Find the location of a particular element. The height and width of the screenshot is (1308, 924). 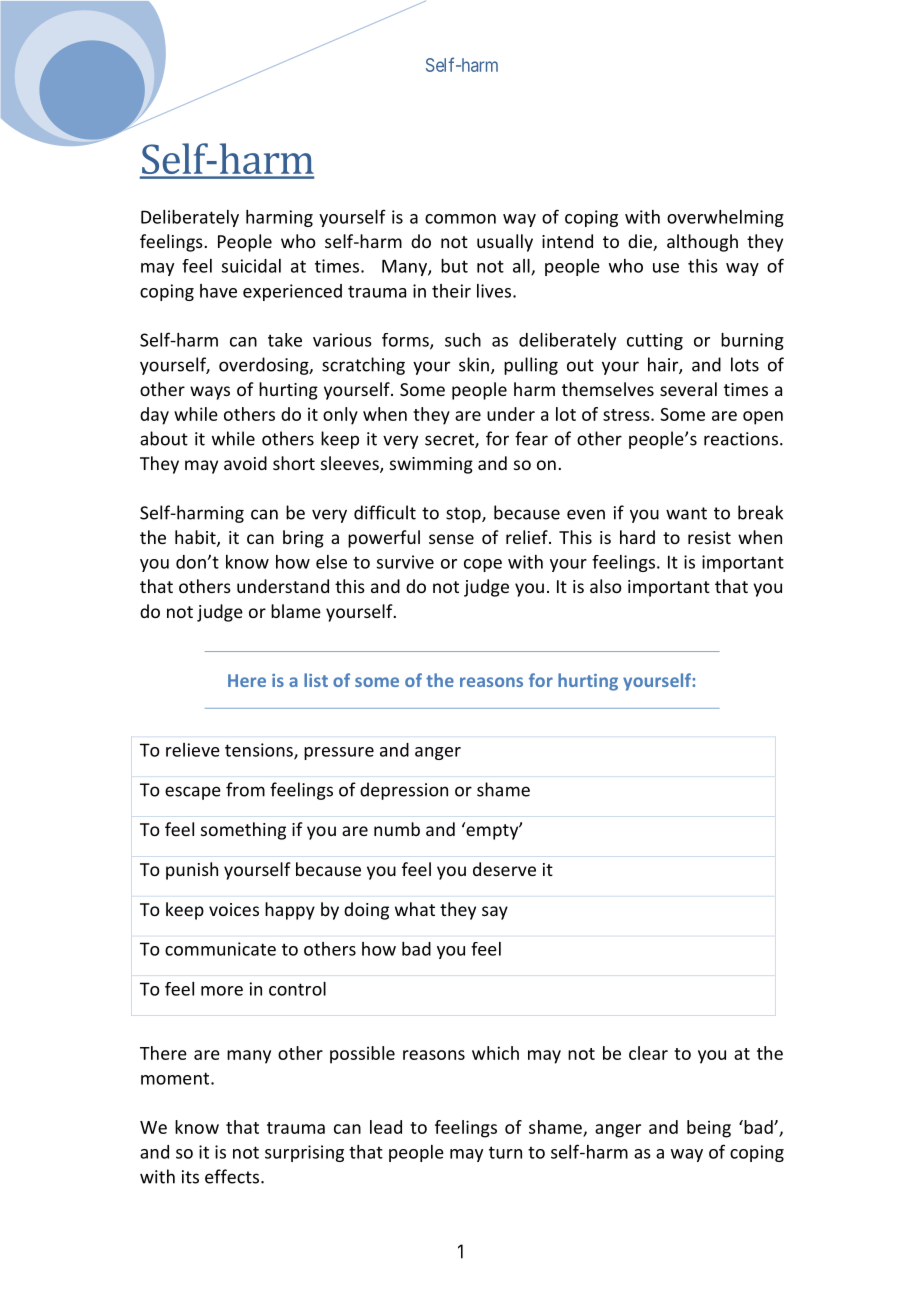

but is located at coordinates (454, 266).
